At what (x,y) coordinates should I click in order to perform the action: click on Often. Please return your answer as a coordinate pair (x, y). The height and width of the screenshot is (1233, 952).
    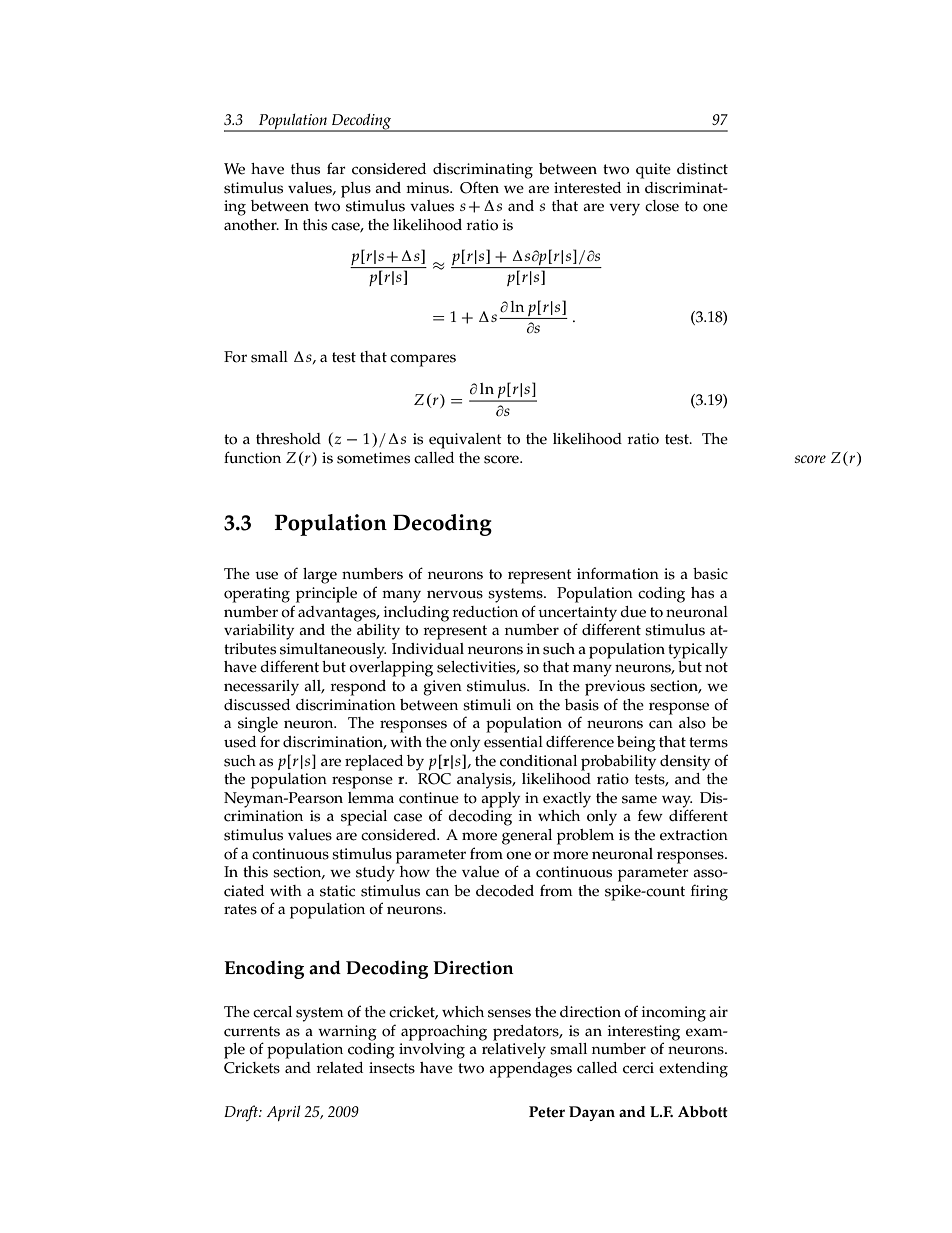
    Looking at the image, I should click on (479, 187).
